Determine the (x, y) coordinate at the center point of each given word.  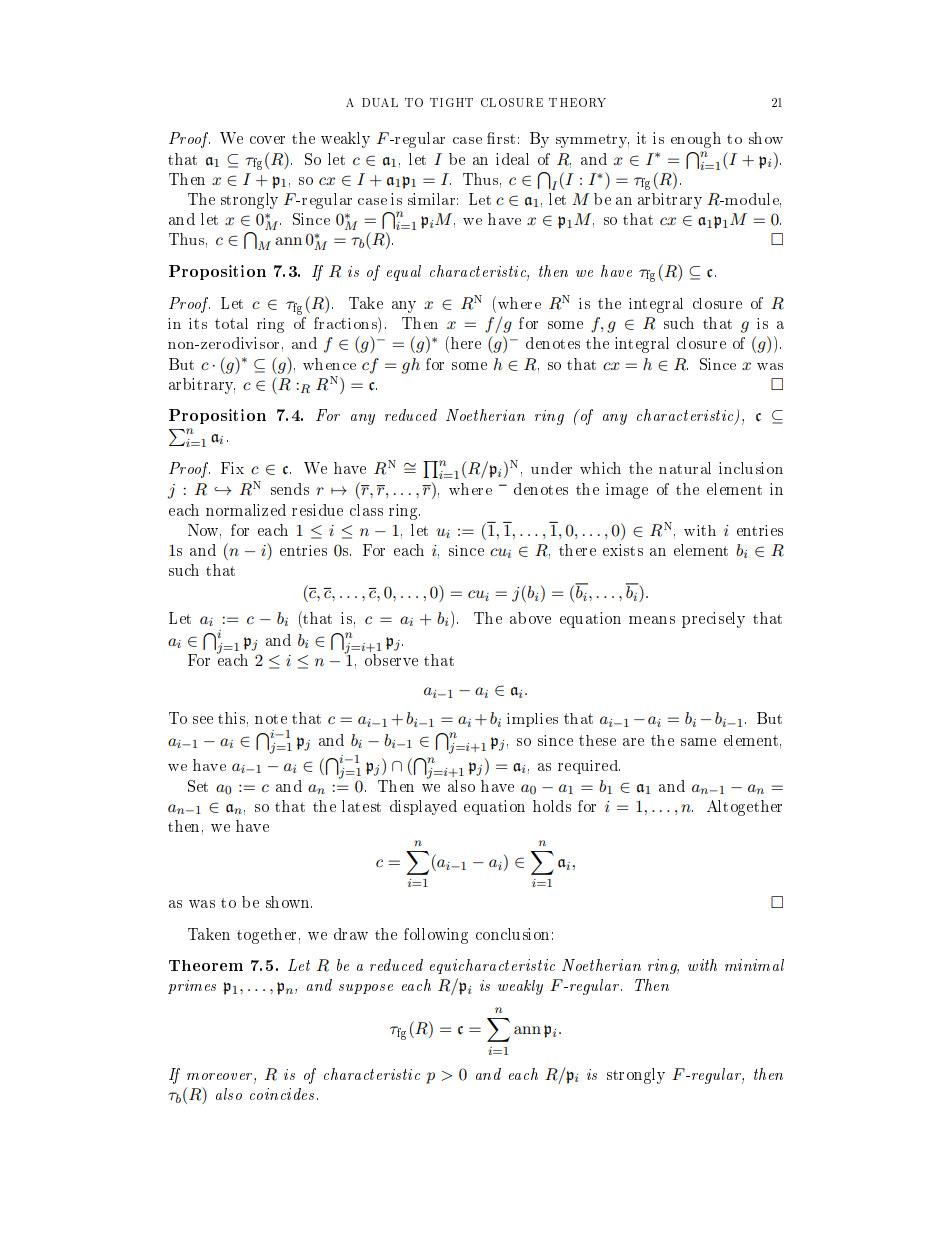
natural (685, 468)
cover (267, 140)
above (530, 618)
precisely (713, 620)
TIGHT (451, 102)
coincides (282, 1094)
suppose (366, 989)
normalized (246, 510)
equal (404, 273)
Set (198, 786)
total (231, 323)
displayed (423, 807)
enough (696, 140)
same (698, 742)
